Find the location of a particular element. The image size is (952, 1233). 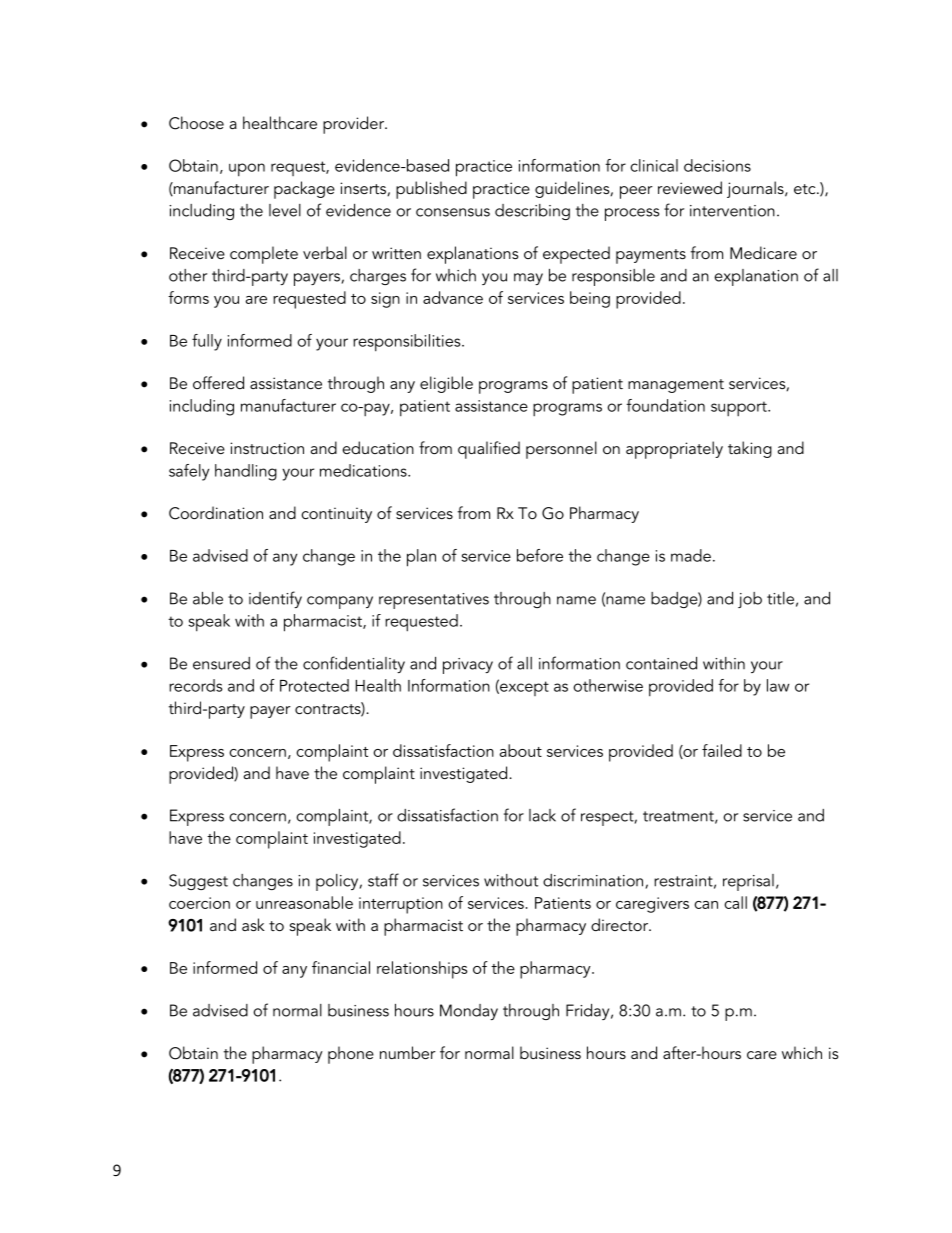

about is located at coordinates (521, 750).
